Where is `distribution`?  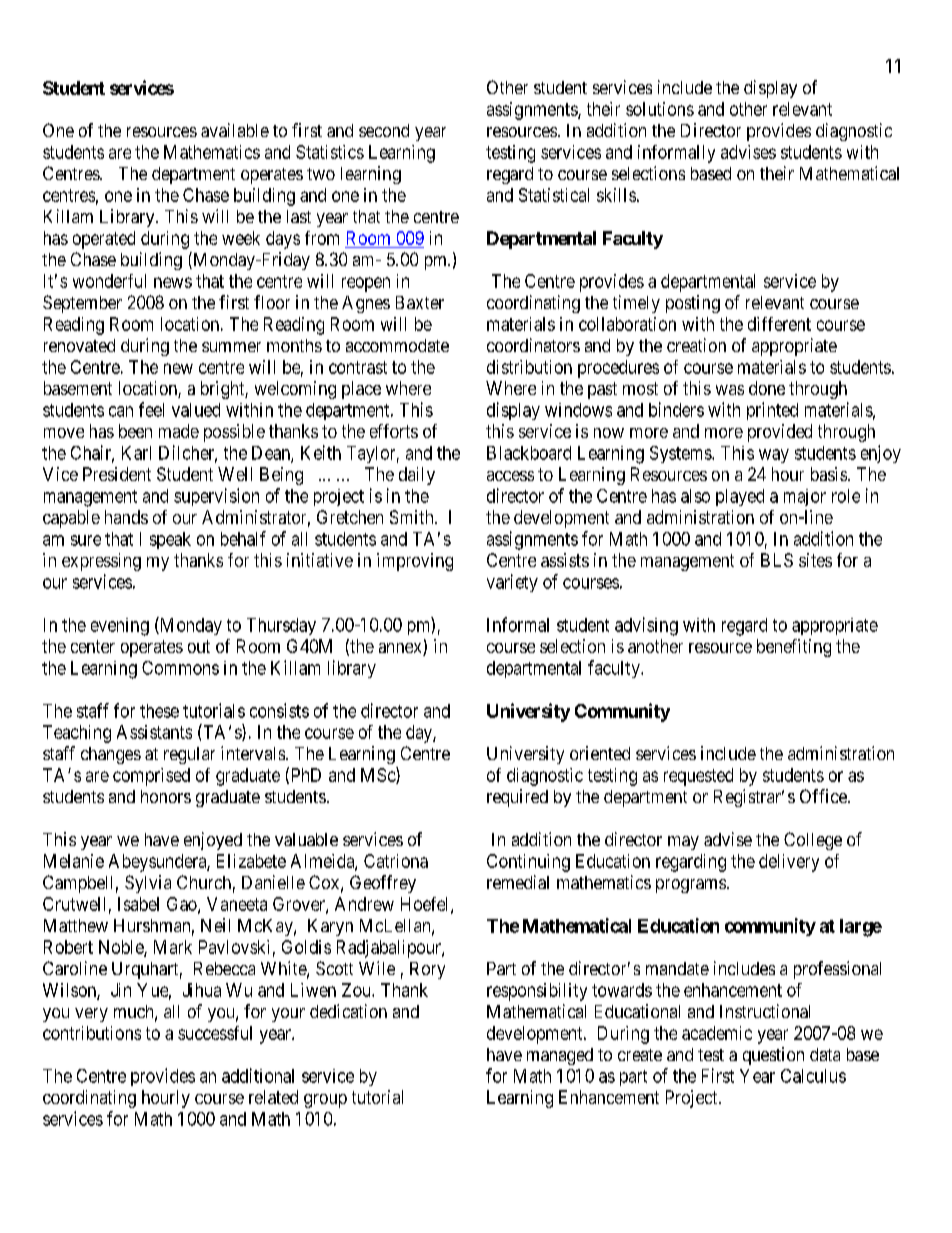 distribution is located at coordinates (529, 367).
